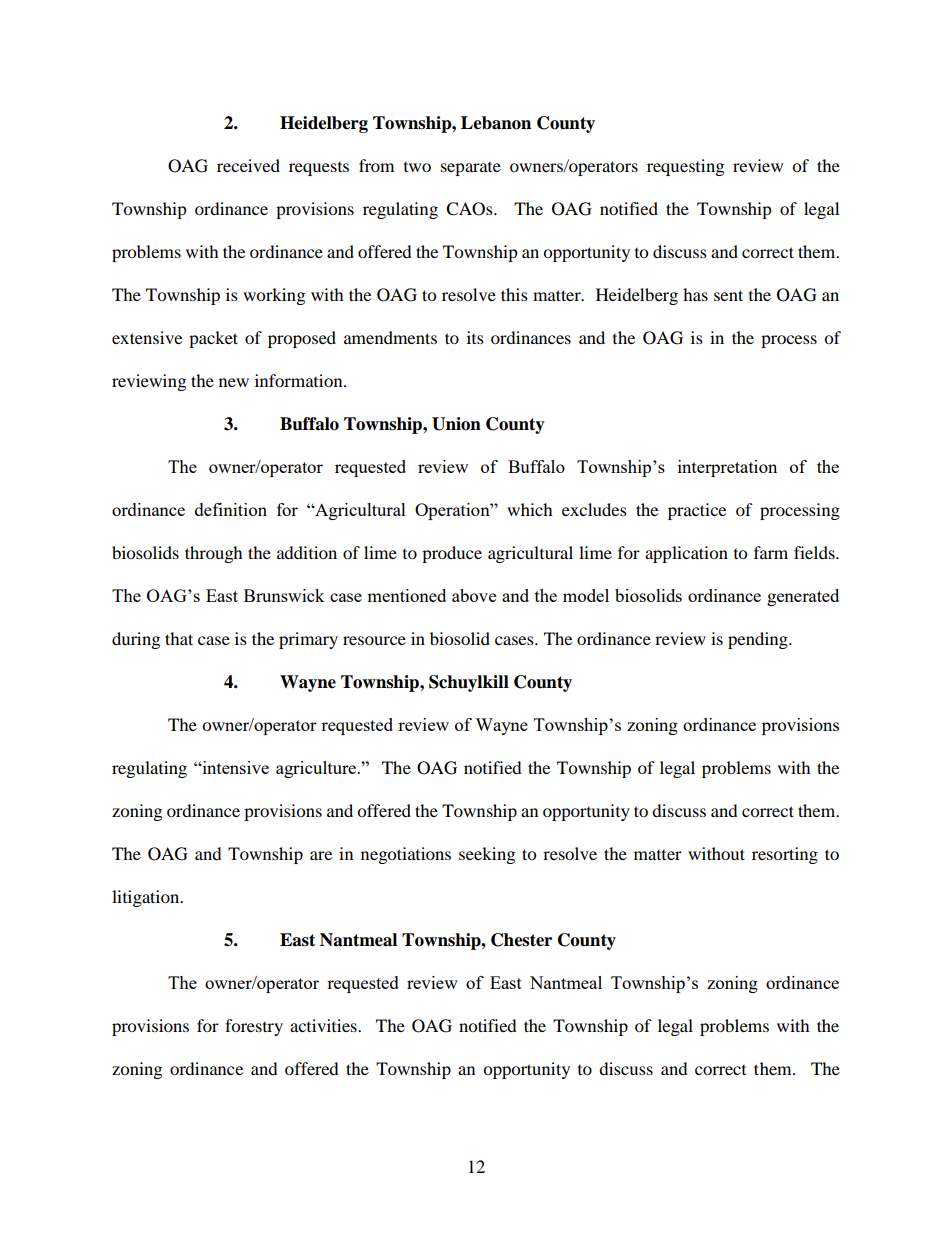 The image size is (952, 1233). I want to click on seeking, so click(487, 855).
